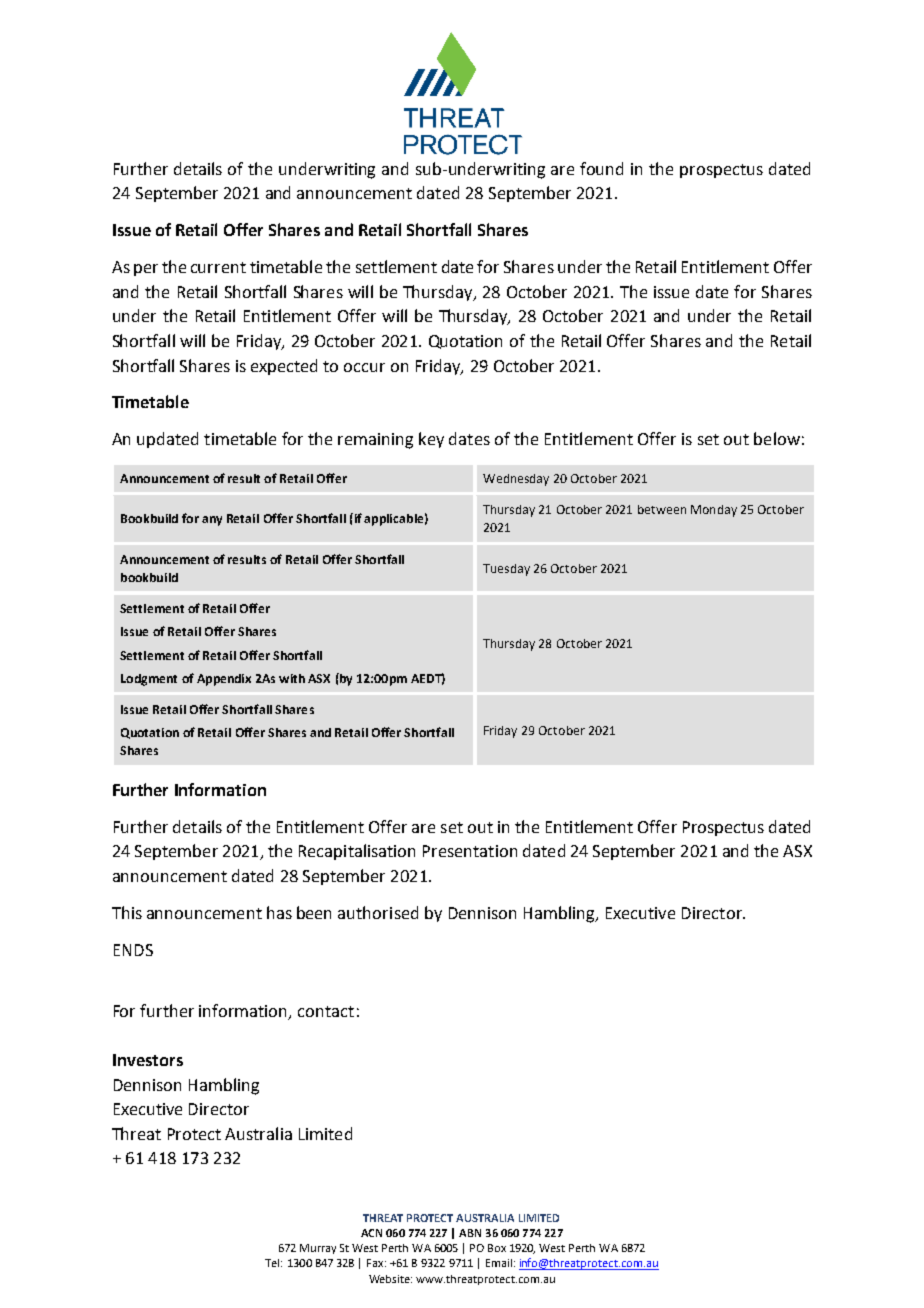 This page has height=1308, width=924. What do you see at coordinates (662, 509) in the page?
I see `between` at bounding box center [662, 509].
